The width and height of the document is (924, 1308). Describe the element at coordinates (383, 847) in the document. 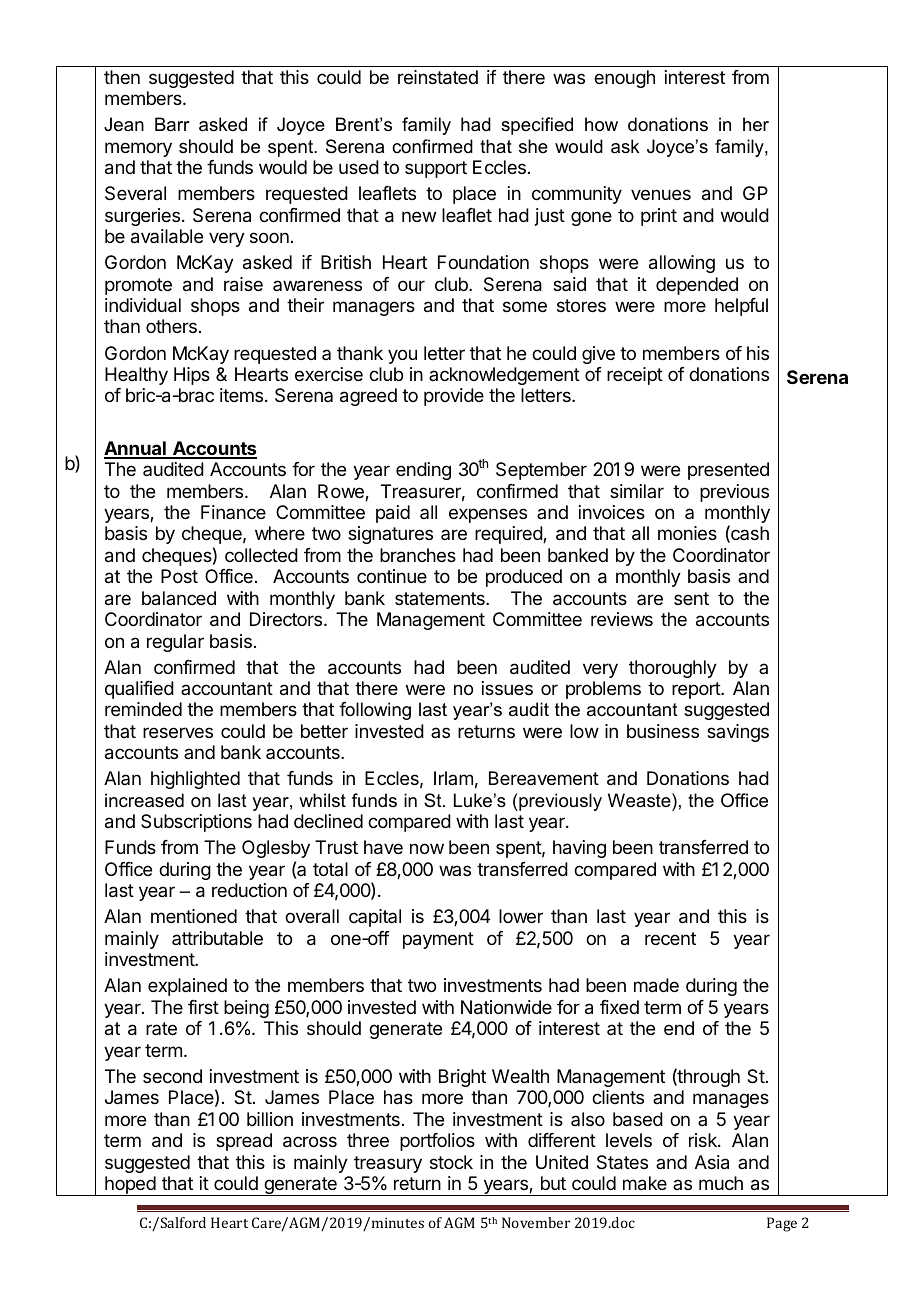

I see `have` at that location.
